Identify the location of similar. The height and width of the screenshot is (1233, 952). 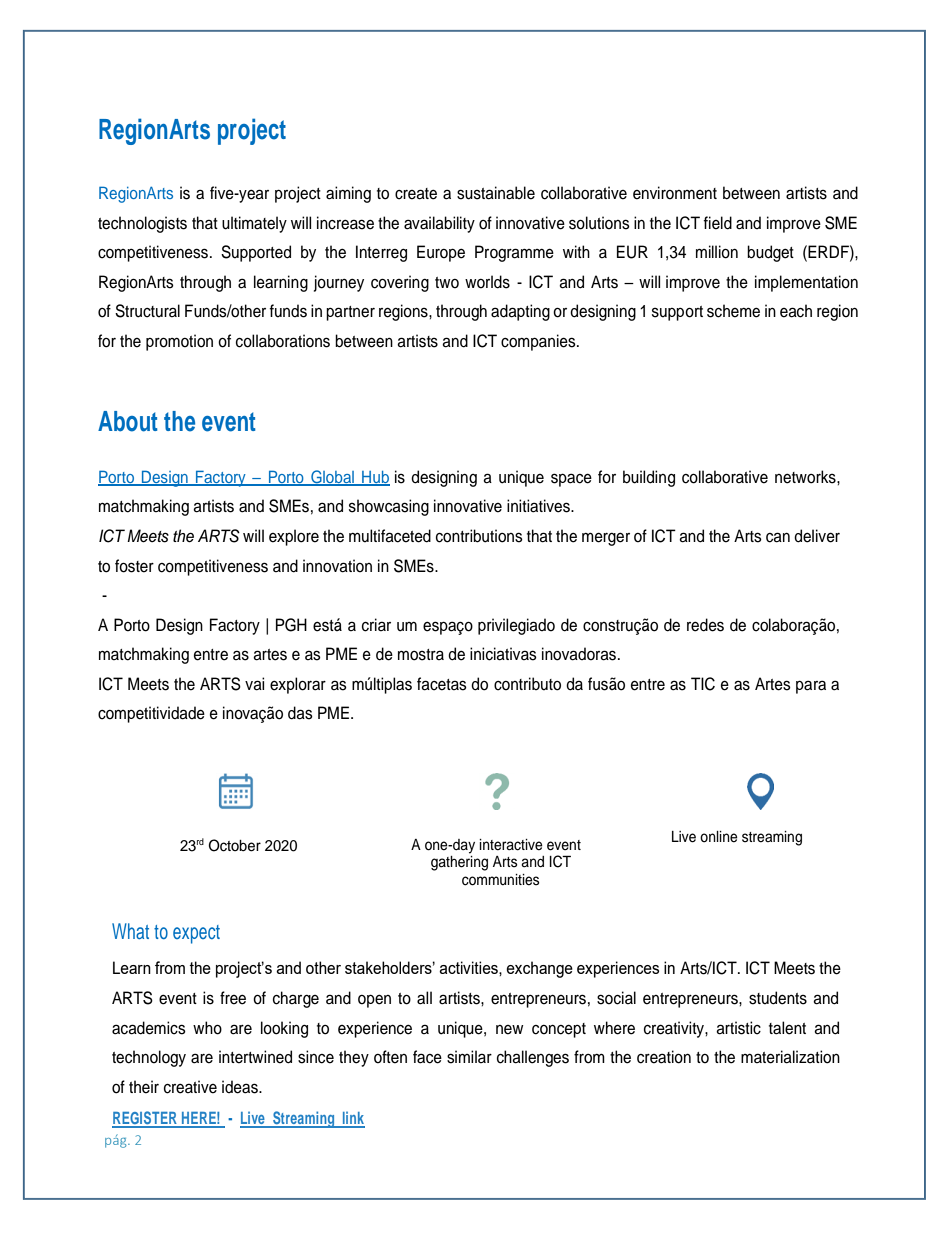
(469, 1057).
